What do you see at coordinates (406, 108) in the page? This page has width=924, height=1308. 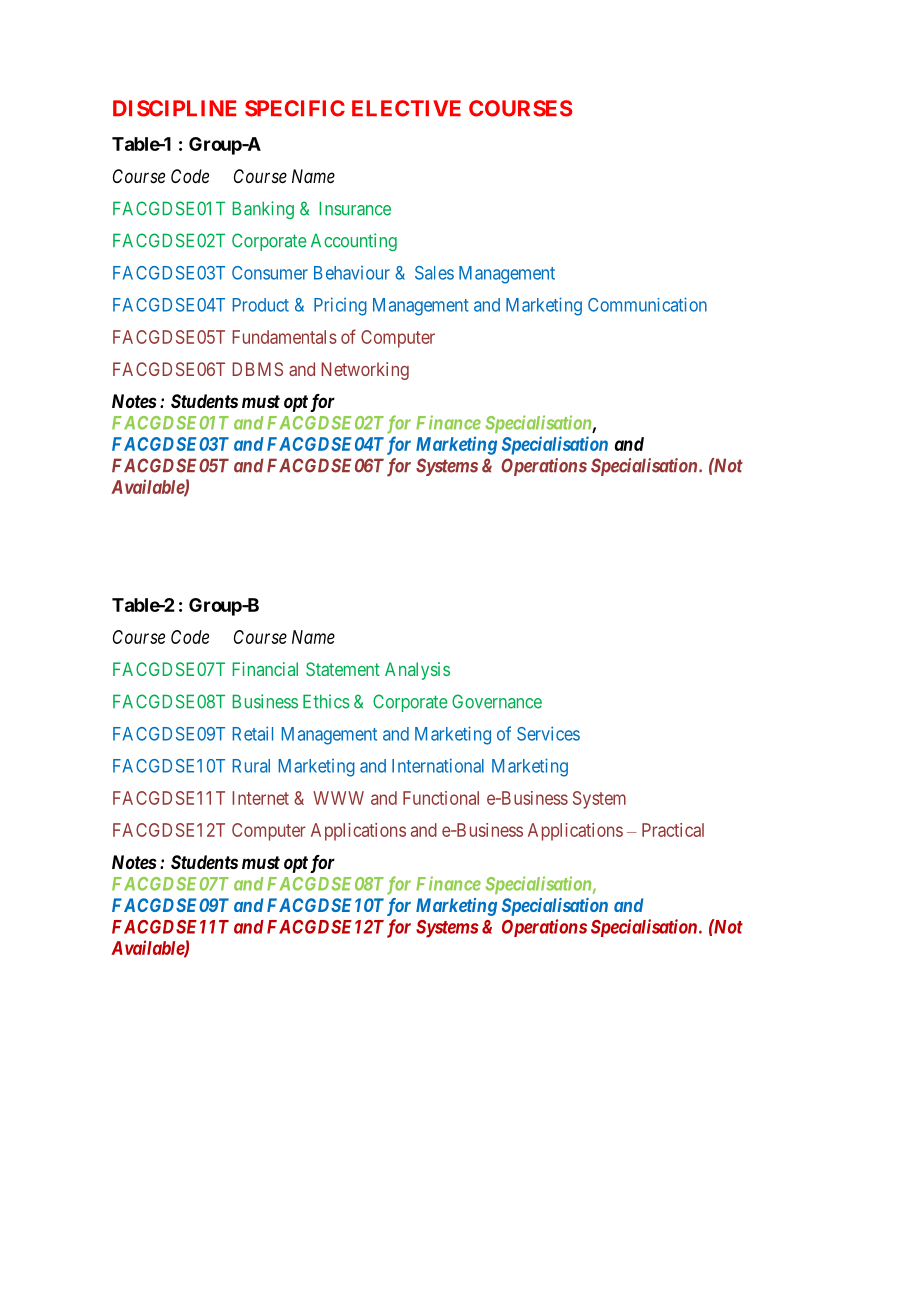 I see `ELECTIVE` at bounding box center [406, 108].
